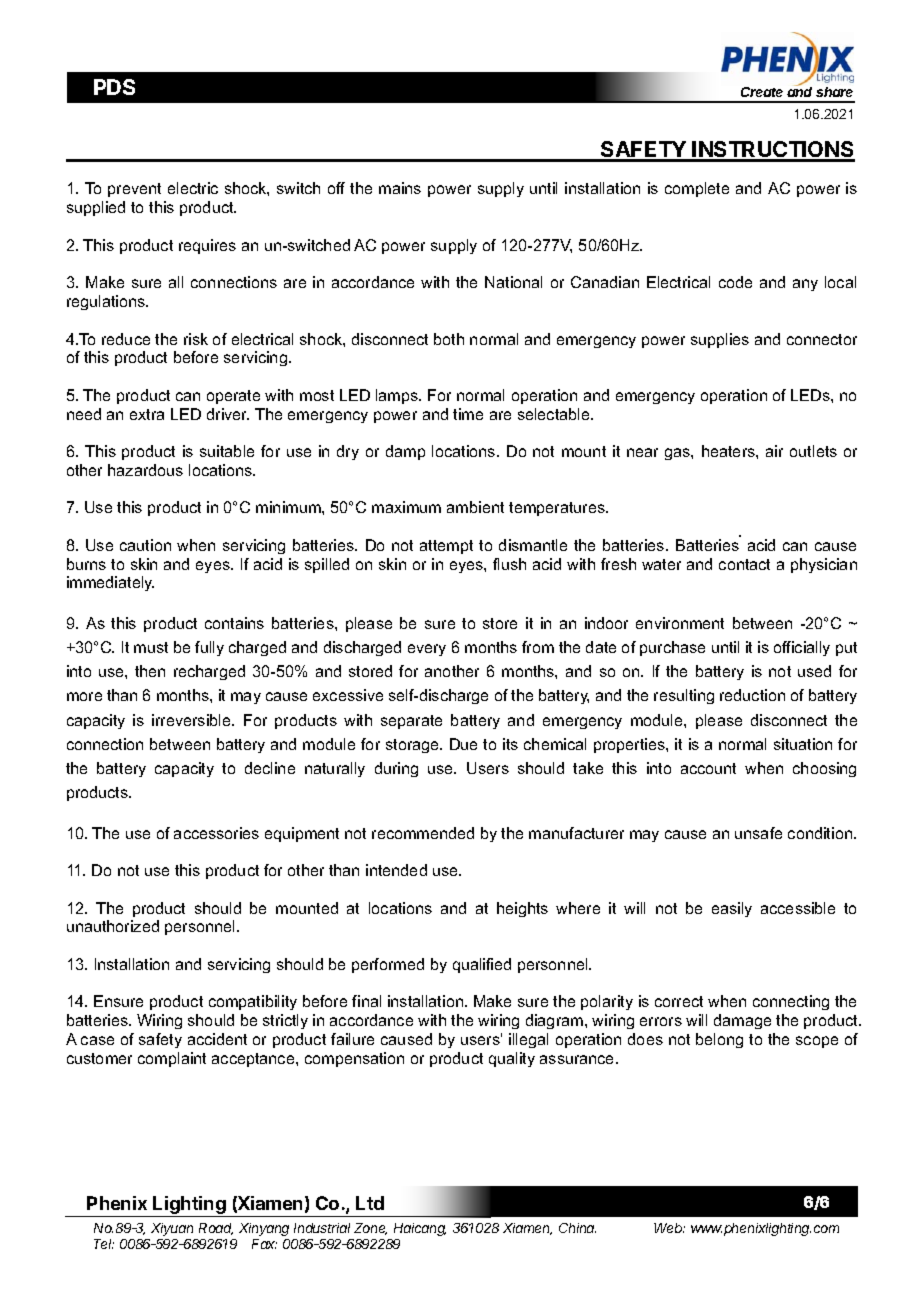 Image resolution: width=924 pixels, height=1308 pixels. Describe the element at coordinates (758, 833) in the document. I see `unsafe` at that location.
